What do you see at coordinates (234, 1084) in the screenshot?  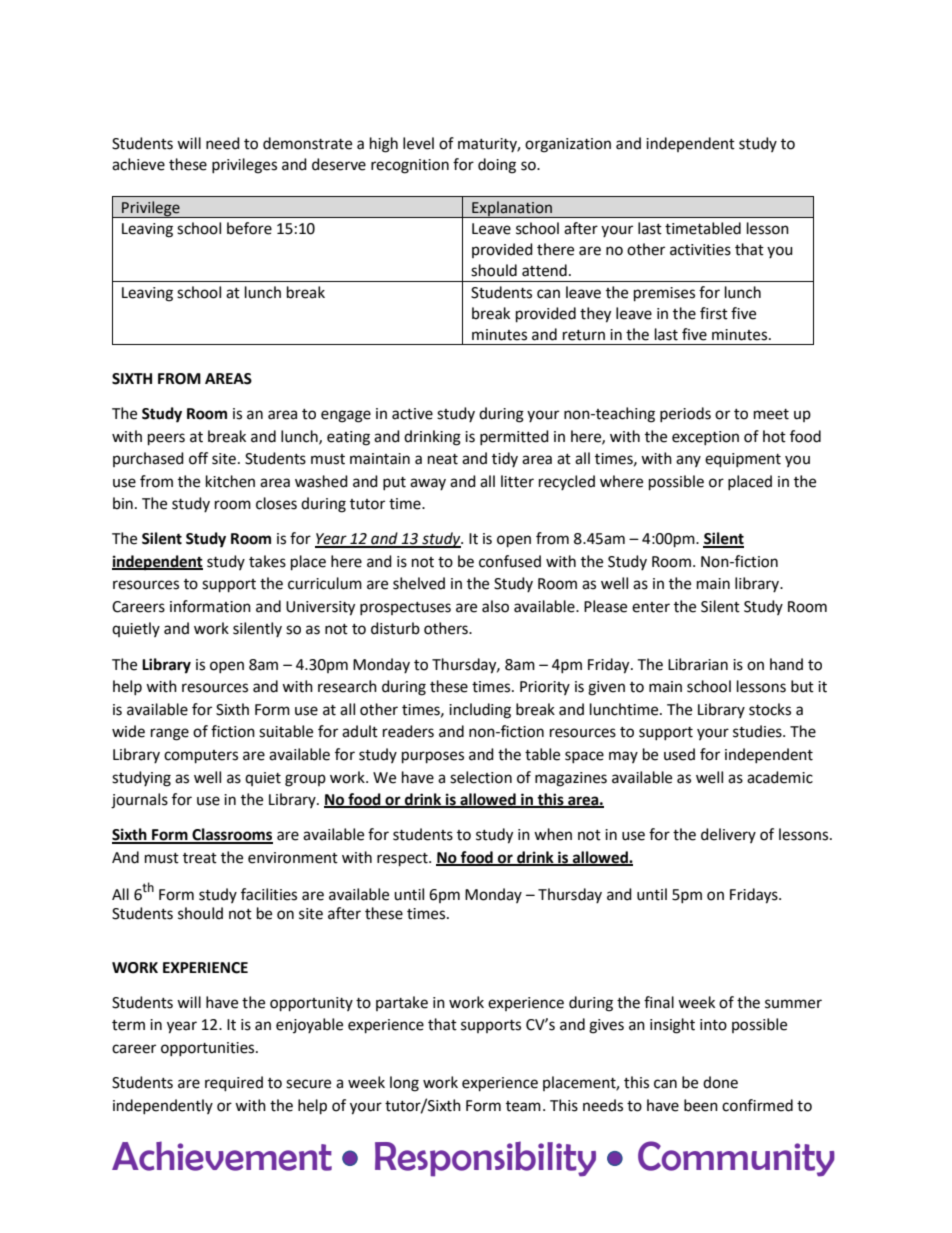 I see `required` at bounding box center [234, 1084].
